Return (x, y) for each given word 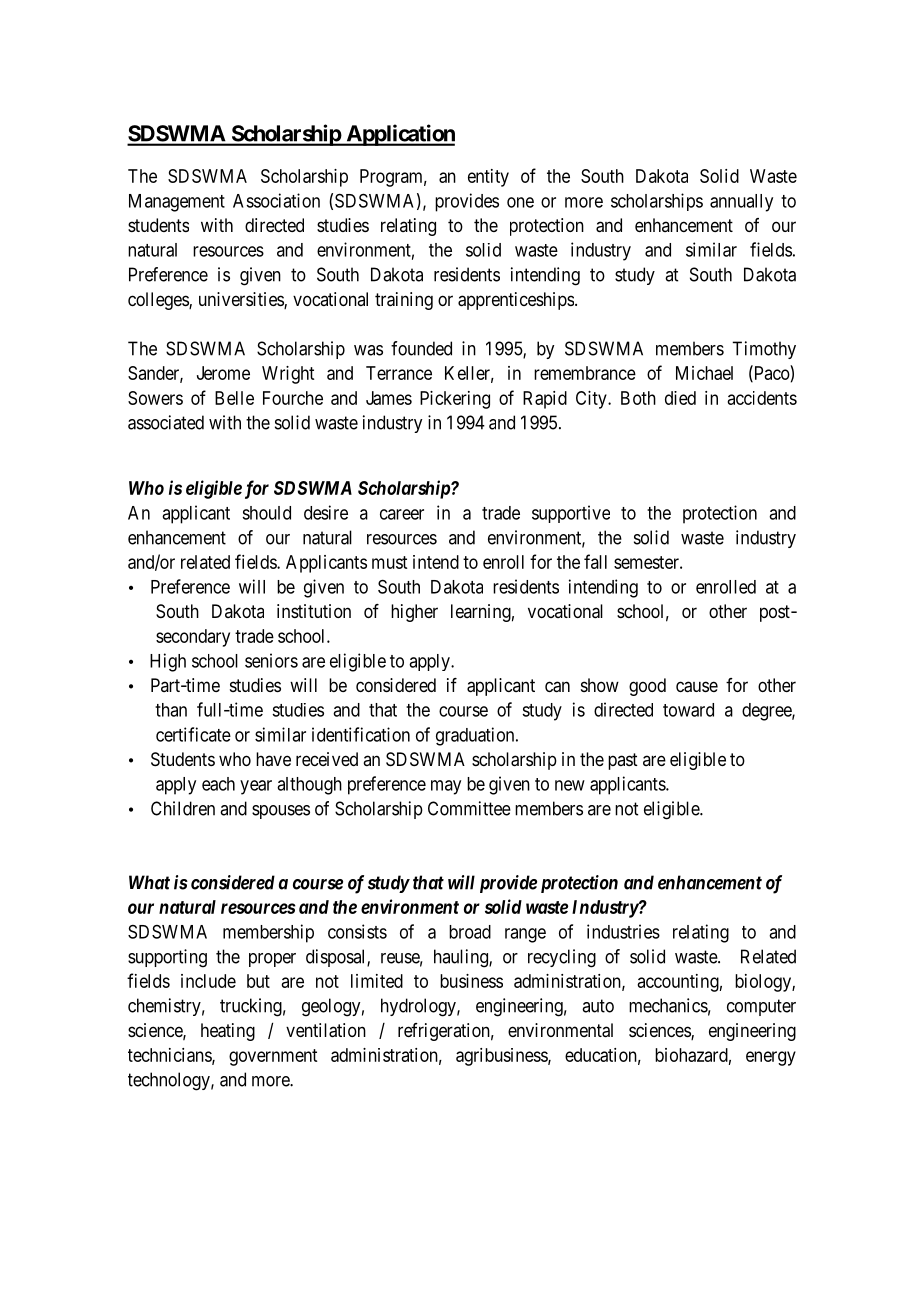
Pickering (455, 400)
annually (741, 203)
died (680, 398)
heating (228, 1032)
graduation (476, 736)
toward (688, 710)
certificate (193, 734)
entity (488, 178)
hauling (462, 958)
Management (177, 203)
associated (166, 422)
